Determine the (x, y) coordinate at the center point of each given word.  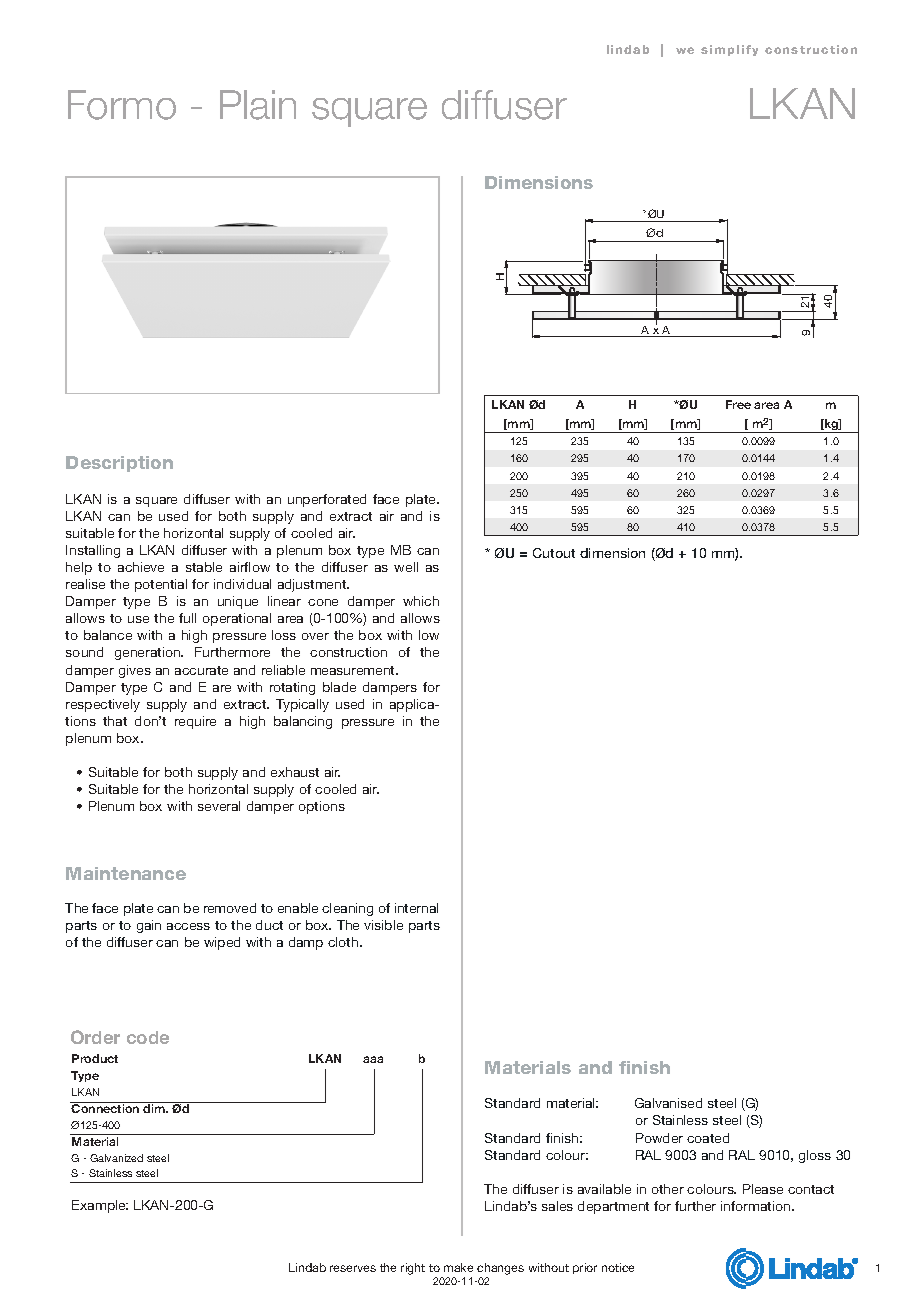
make (458, 1267)
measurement (354, 670)
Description (119, 464)
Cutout (554, 553)
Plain (258, 105)
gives (135, 671)
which (421, 601)
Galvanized (116, 1158)
